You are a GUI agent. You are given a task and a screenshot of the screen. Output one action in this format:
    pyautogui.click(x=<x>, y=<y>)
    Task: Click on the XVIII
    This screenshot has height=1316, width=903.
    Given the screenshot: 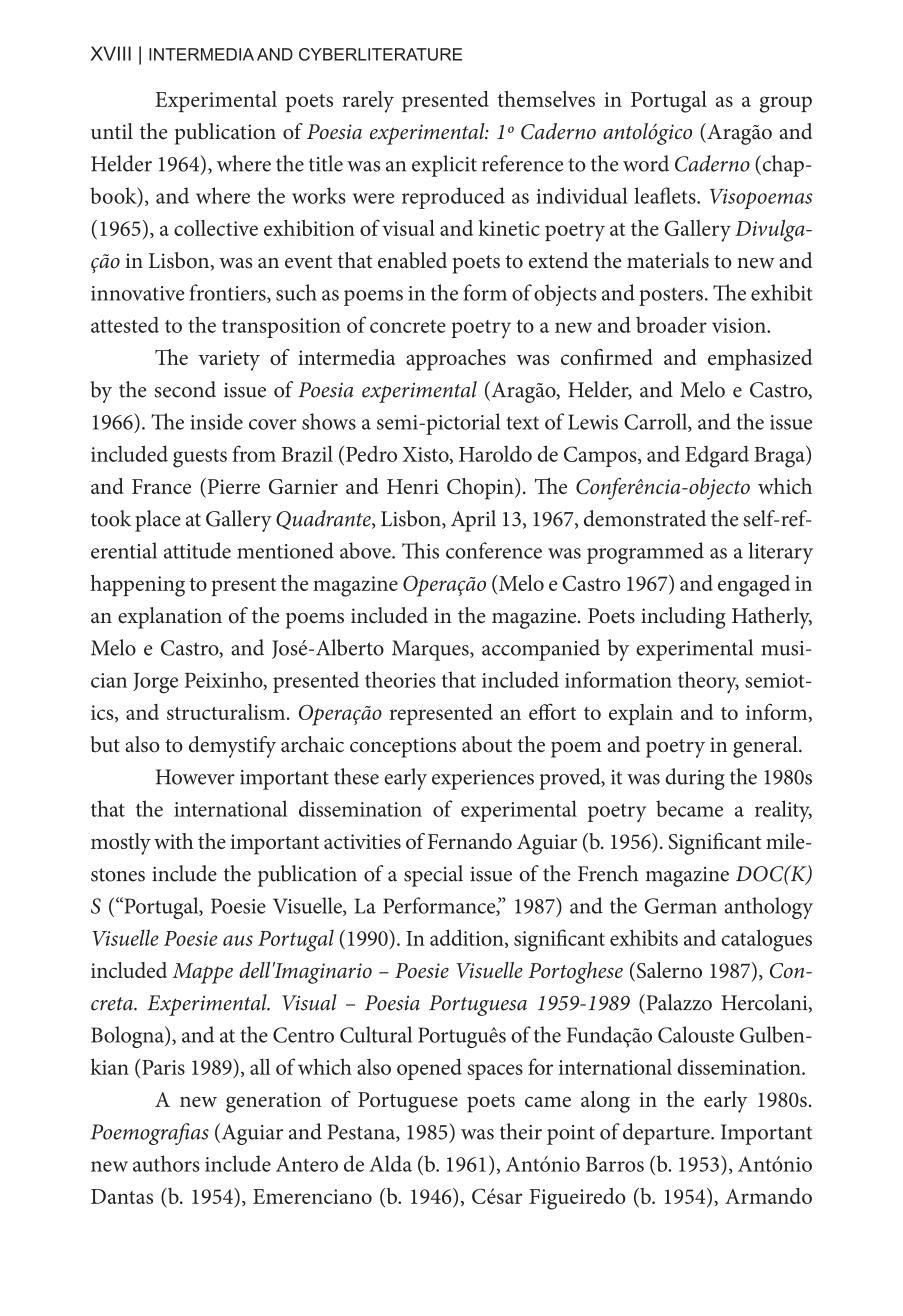 What is the action you would take?
    pyautogui.click(x=110, y=53)
